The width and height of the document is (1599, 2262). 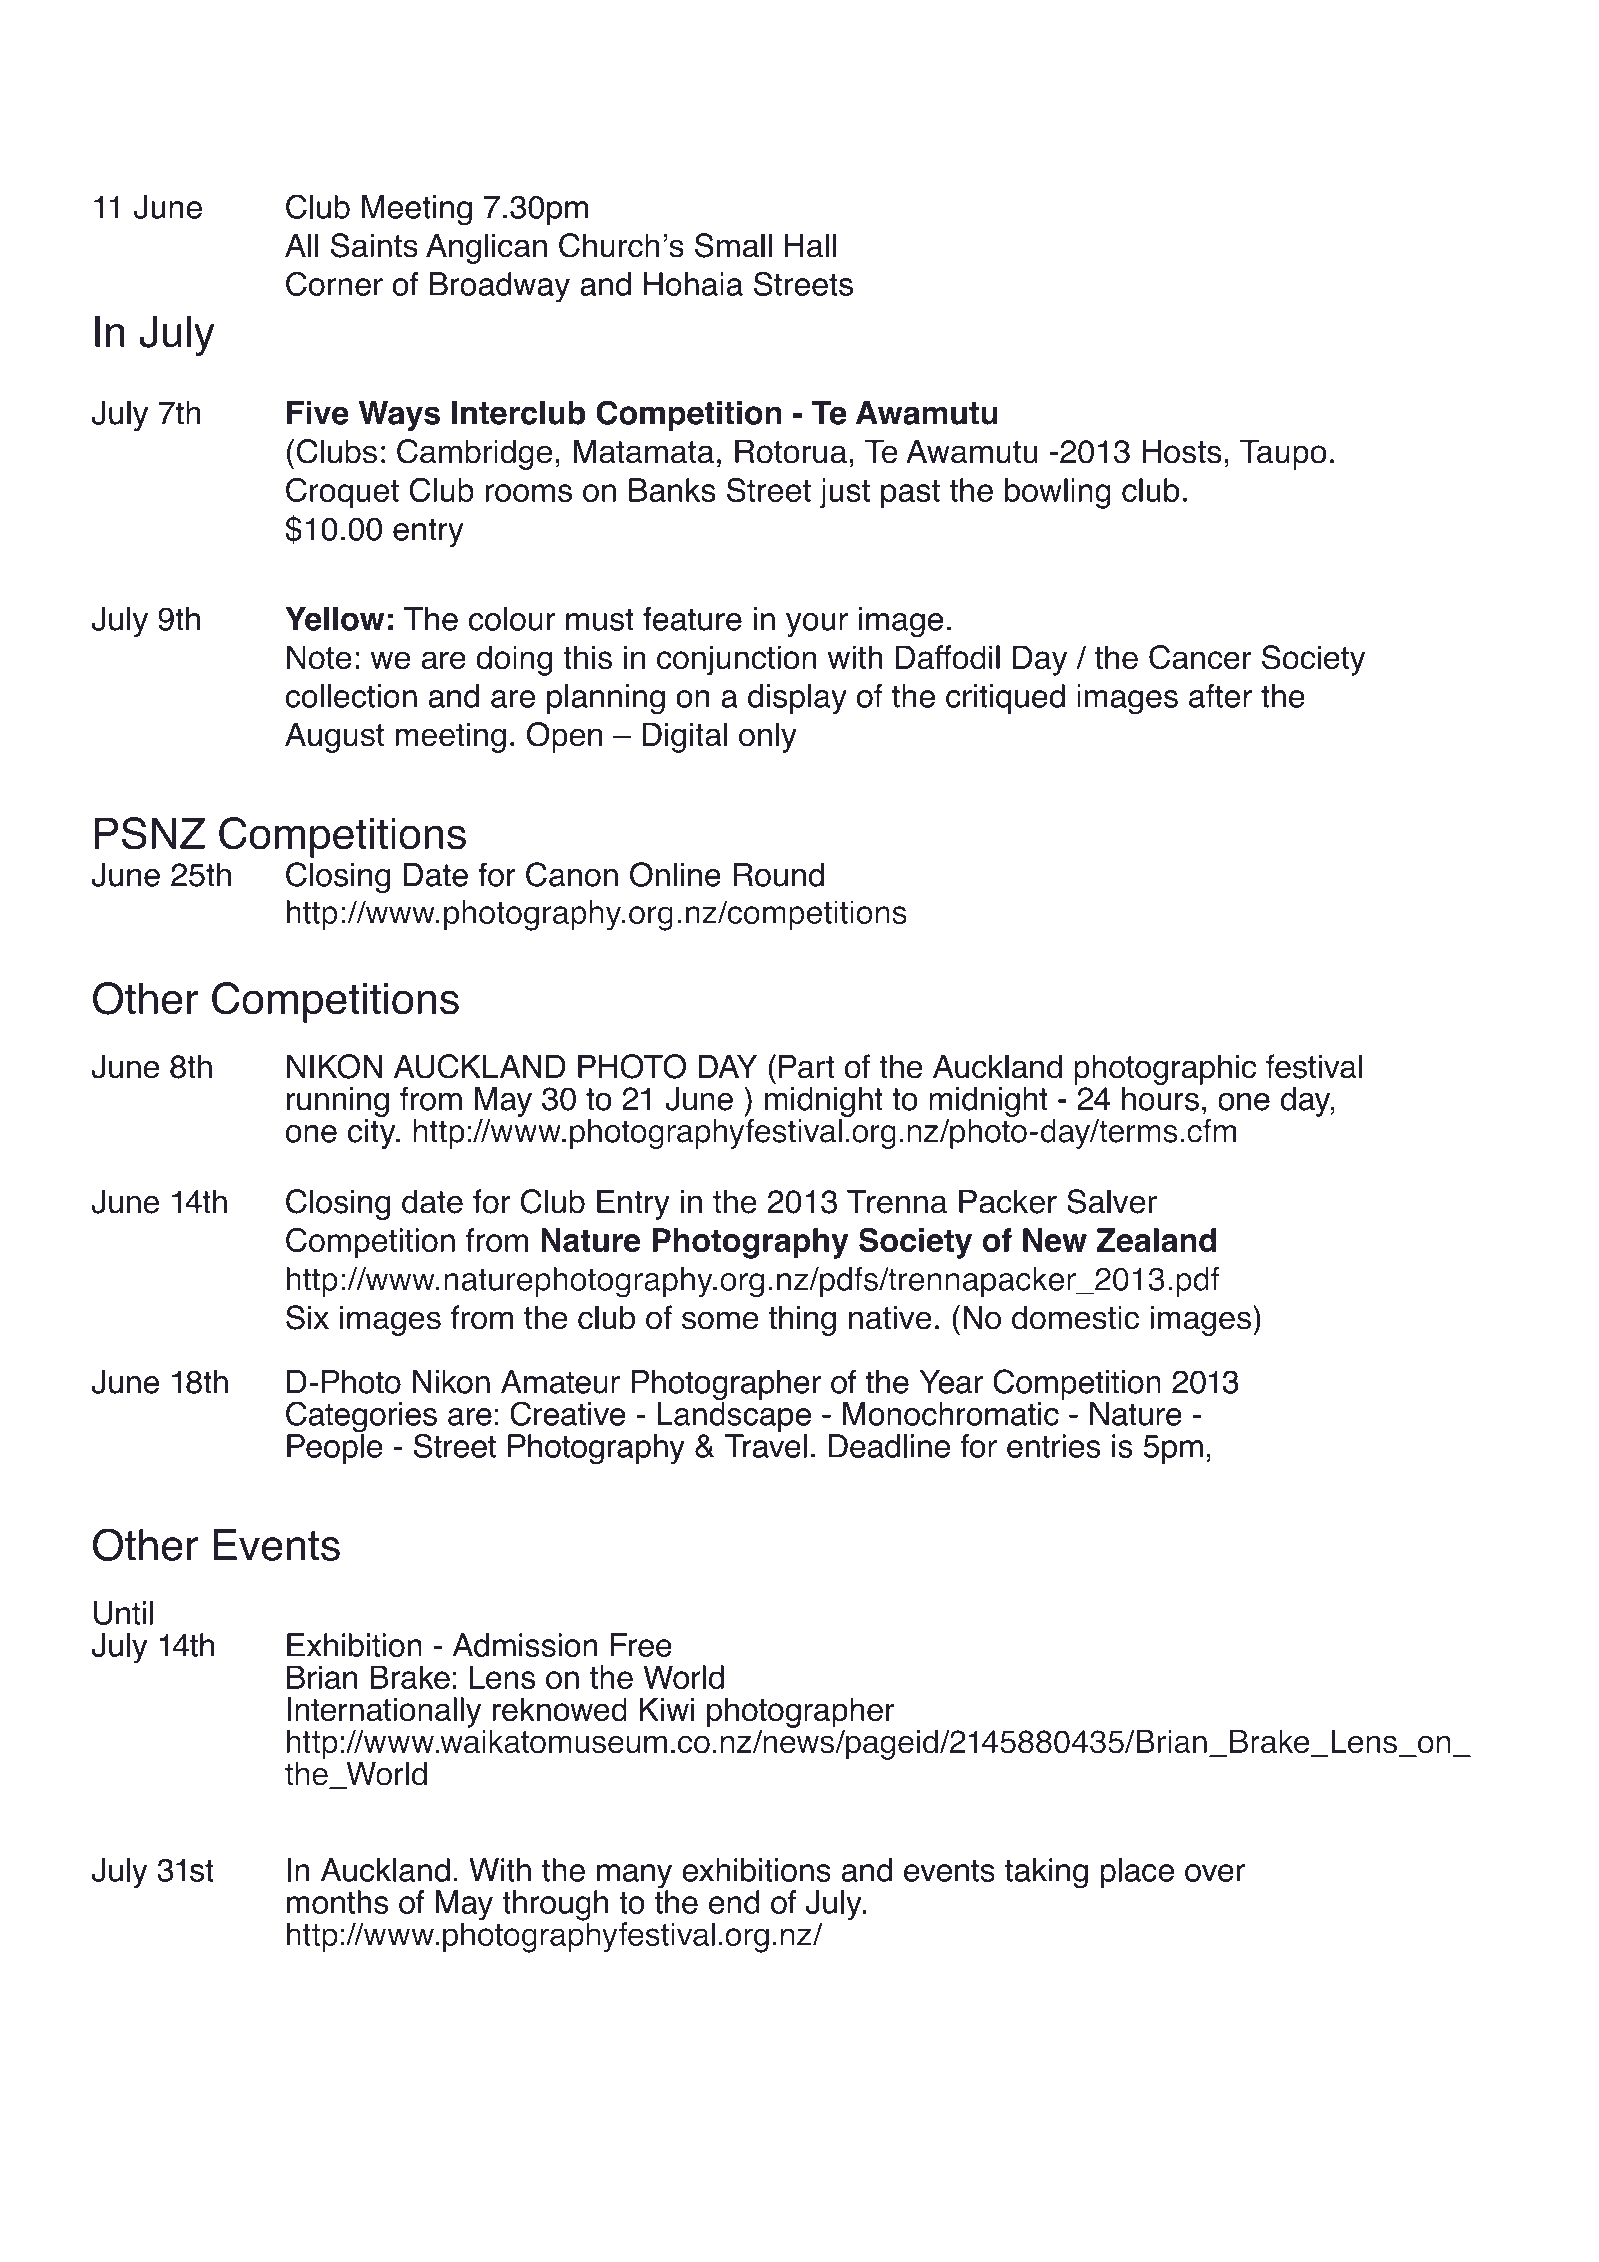 What do you see at coordinates (807, 1067) in the document?
I see `Part` at bounding box center [807, 1067].
